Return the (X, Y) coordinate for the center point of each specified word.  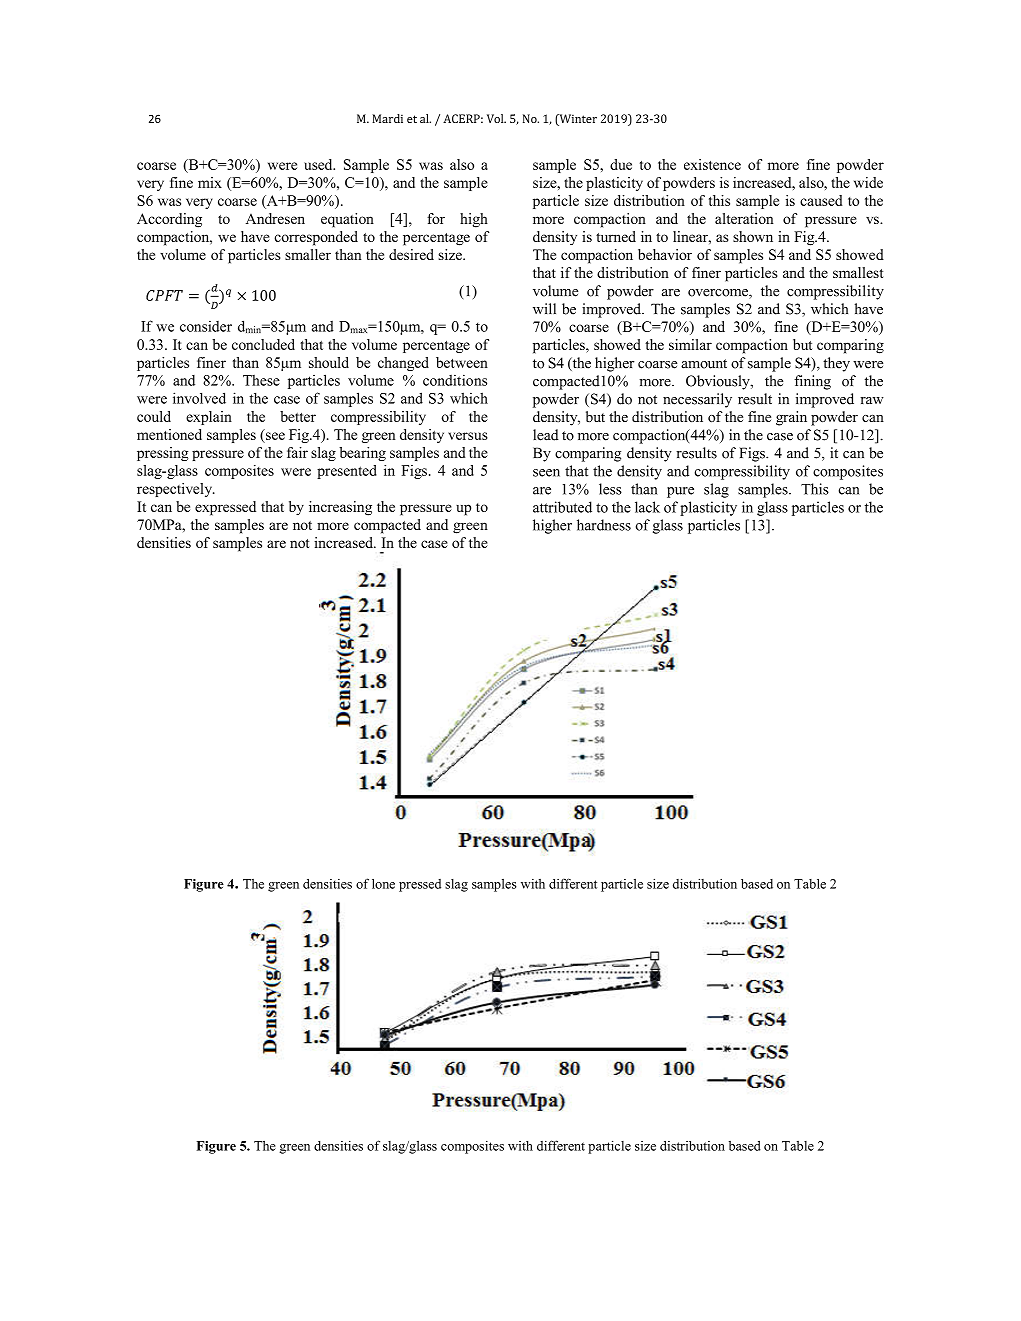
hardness (604, 525)
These (261, 380)
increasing (340, 508)
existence (712, 164)
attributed (562, 507)
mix (210, 182)
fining (812, 382)
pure (680, 492)
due (621, 164)
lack (647, 507)
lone (383, 883)
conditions (455, 380)
